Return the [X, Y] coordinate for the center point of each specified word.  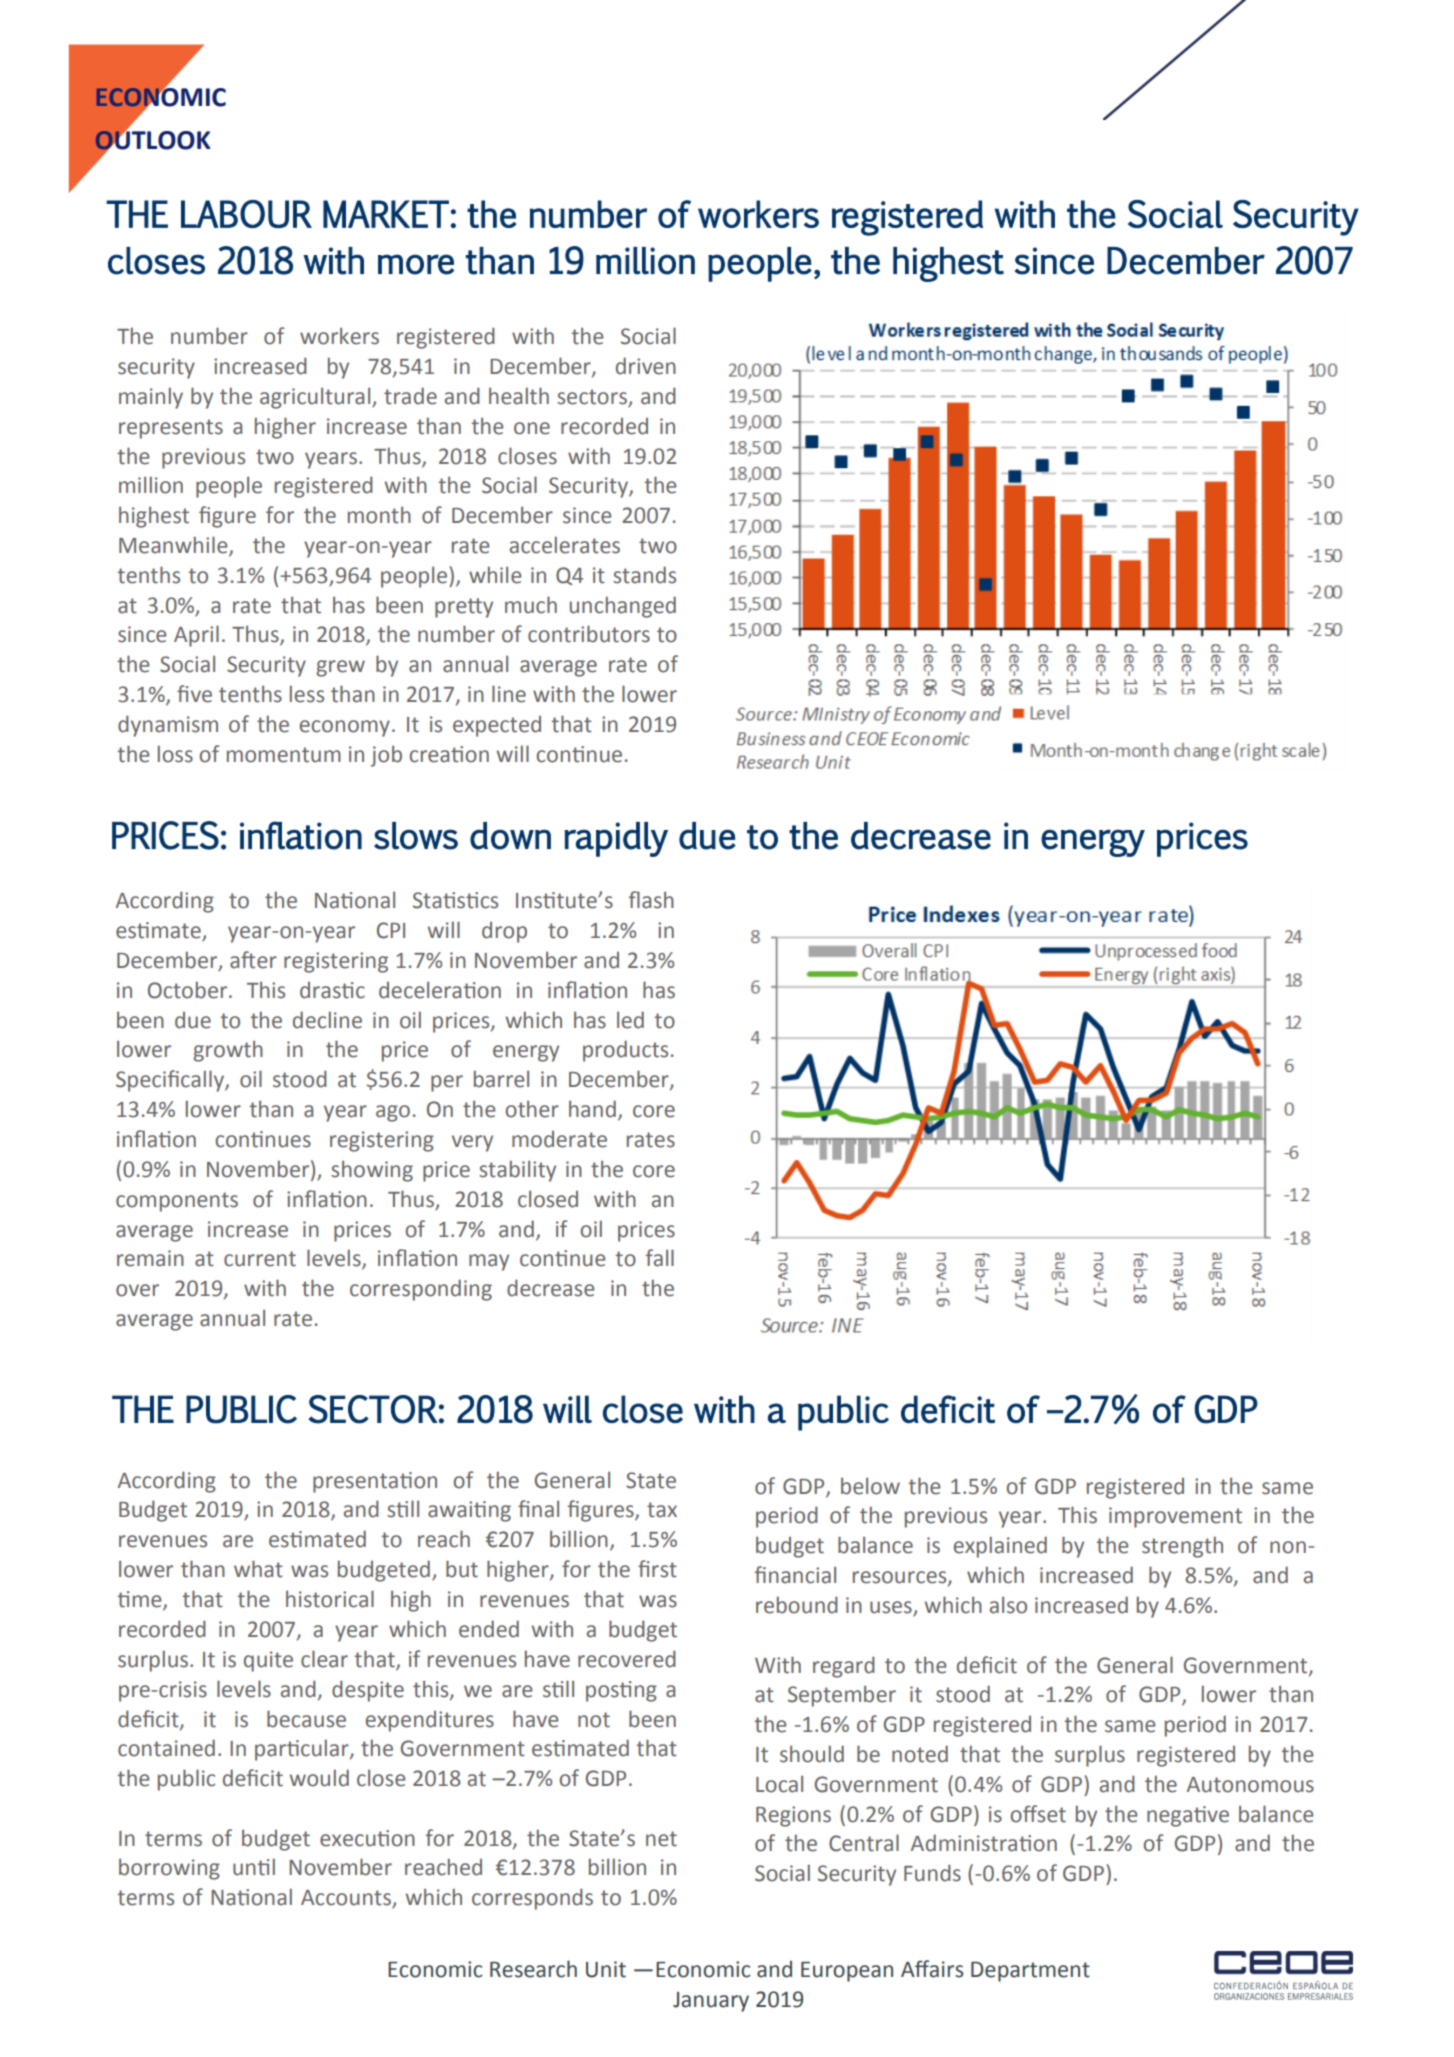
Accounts [347, 1899]
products [625, 1051]
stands [644, 575]
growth [228, 1051]
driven [646, 366]
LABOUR [246, 214]
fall [660, 1258]
